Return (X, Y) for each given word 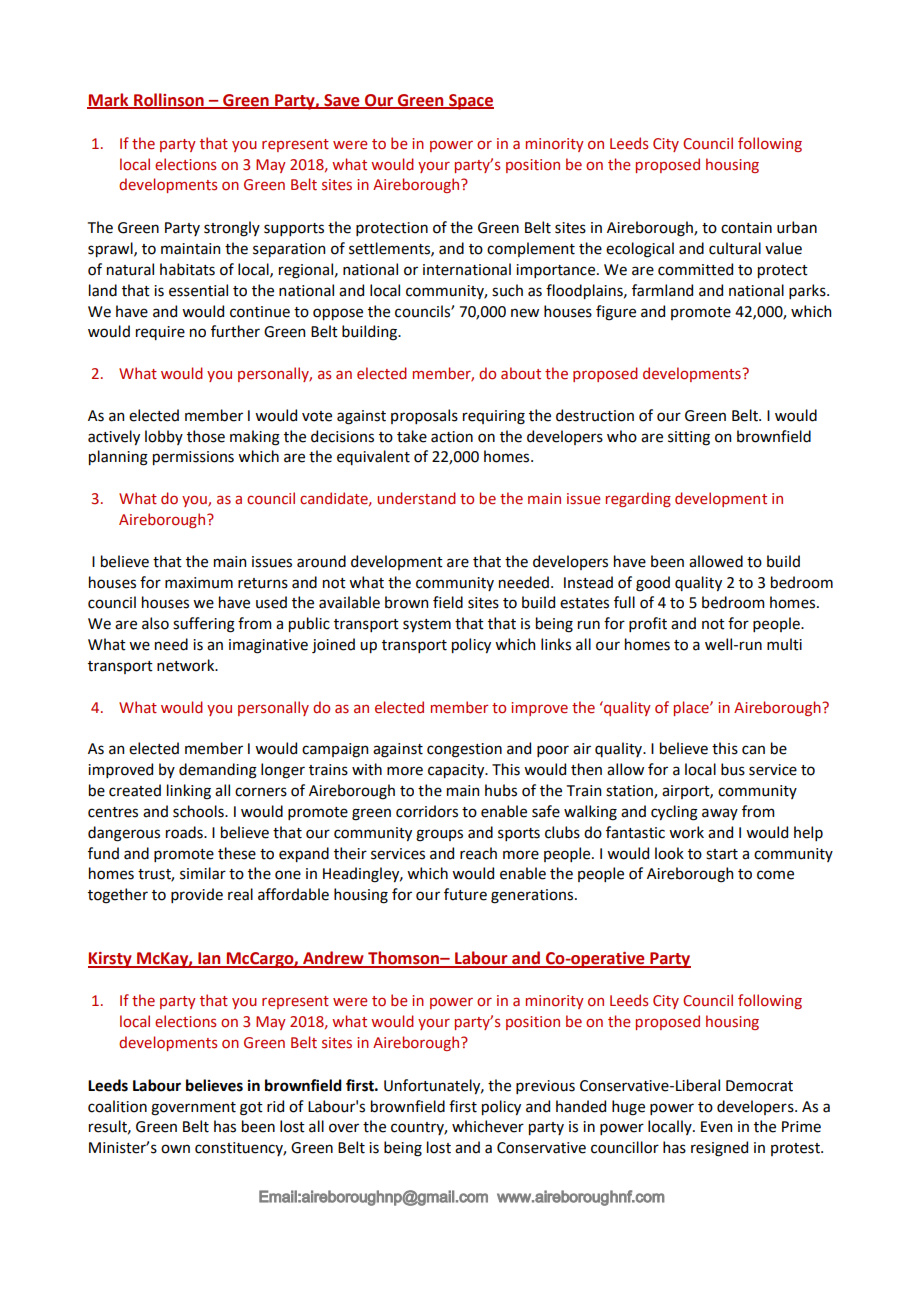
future (465, 894)
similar (203, 873)
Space (470, 102)
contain (746, 228)
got (251, 1109)
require (160, 333)
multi (784, 644)
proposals (424, 416)
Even (716, 1127)
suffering (204, 625)
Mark (109, 100)
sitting (689, 438)
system (427, 625)
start (722, 854)
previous (545, 1087)
